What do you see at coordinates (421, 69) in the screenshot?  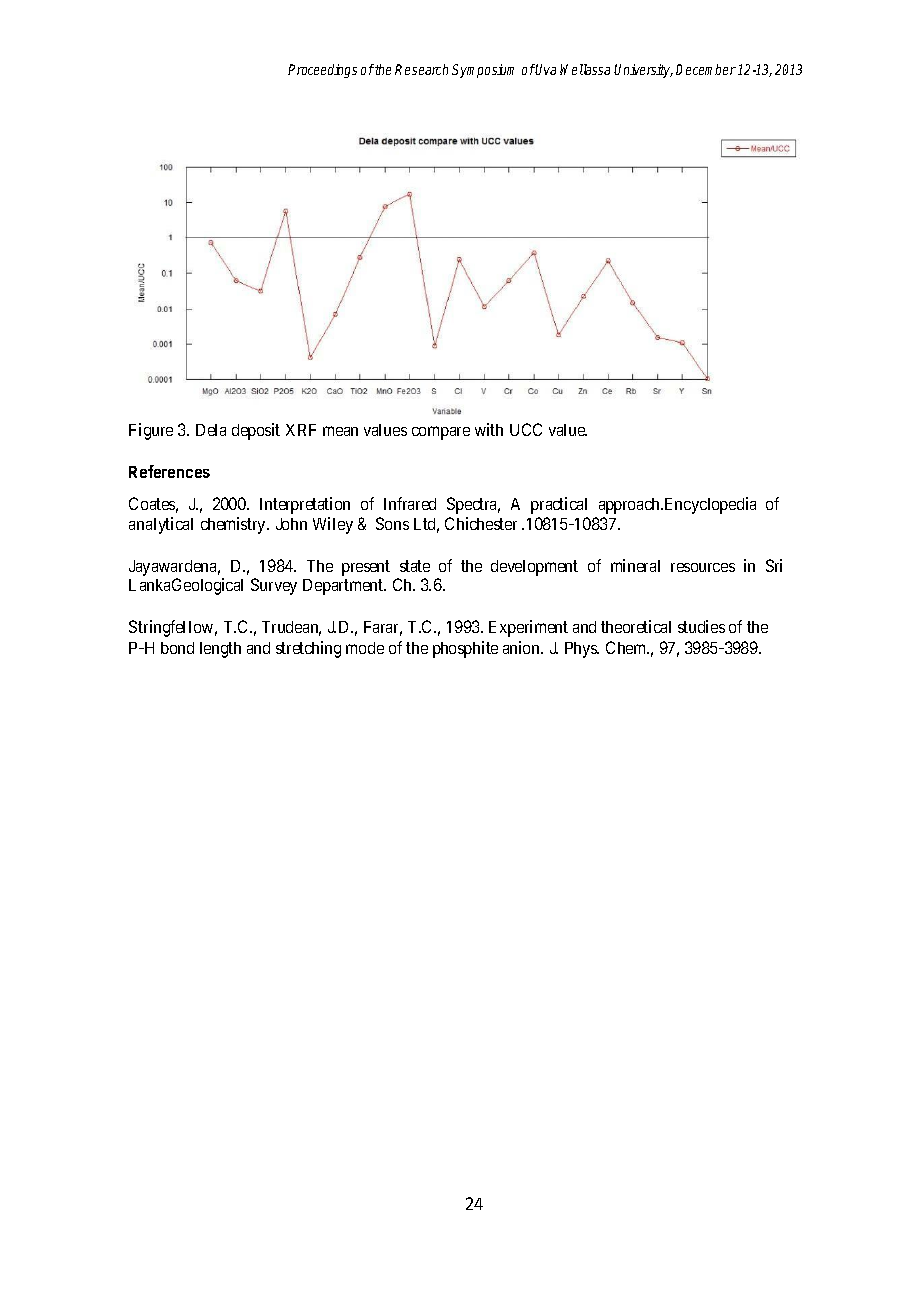 I see `Research` at bounding box center [421, 69].
